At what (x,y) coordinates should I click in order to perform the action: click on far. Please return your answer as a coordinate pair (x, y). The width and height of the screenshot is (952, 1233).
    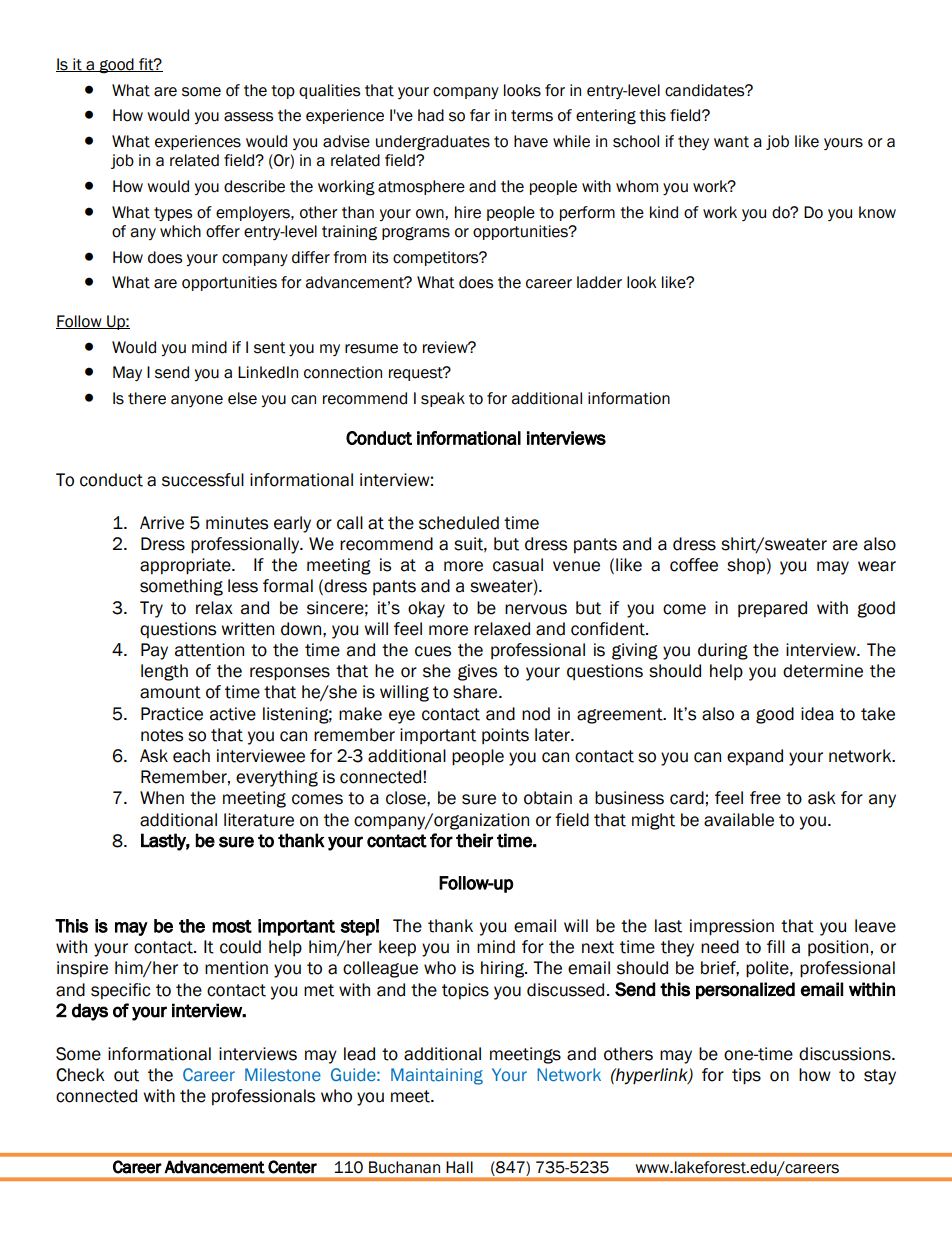
    Looking at the image, I should click on (480, 115).
